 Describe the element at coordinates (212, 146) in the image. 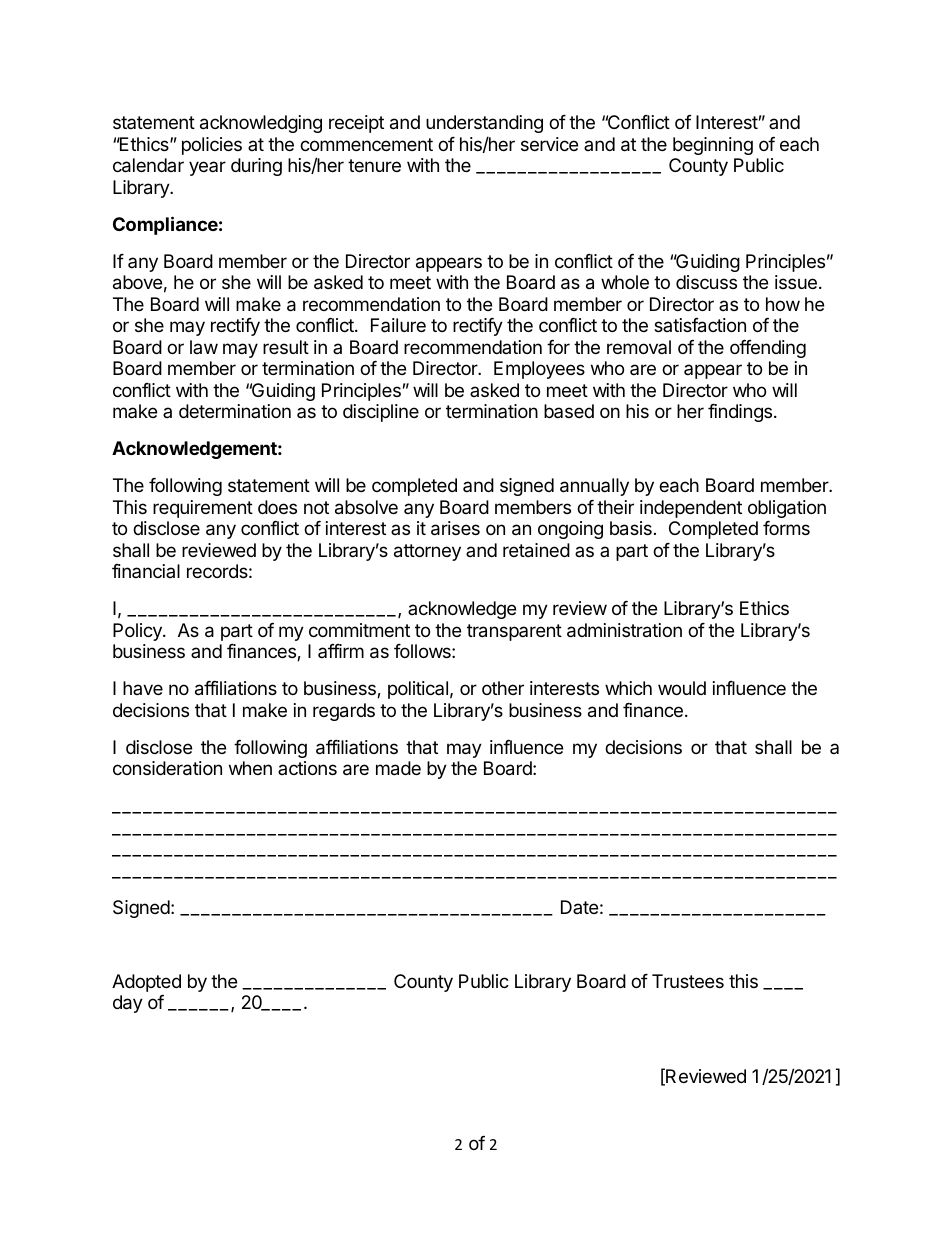

I see `policies` at that location.
